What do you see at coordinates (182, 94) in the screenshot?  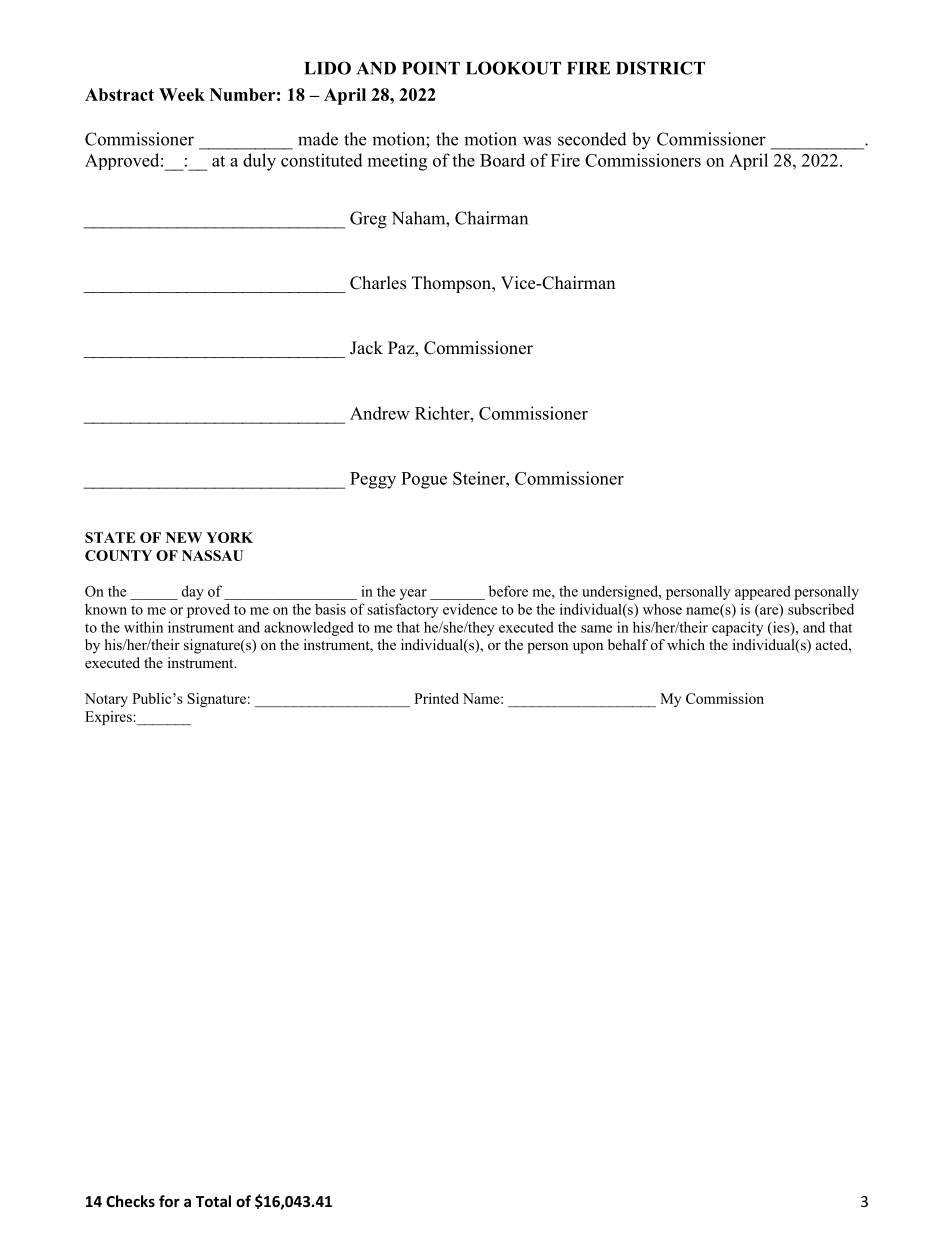 I see `Week` at bounding box center [182, 94].
